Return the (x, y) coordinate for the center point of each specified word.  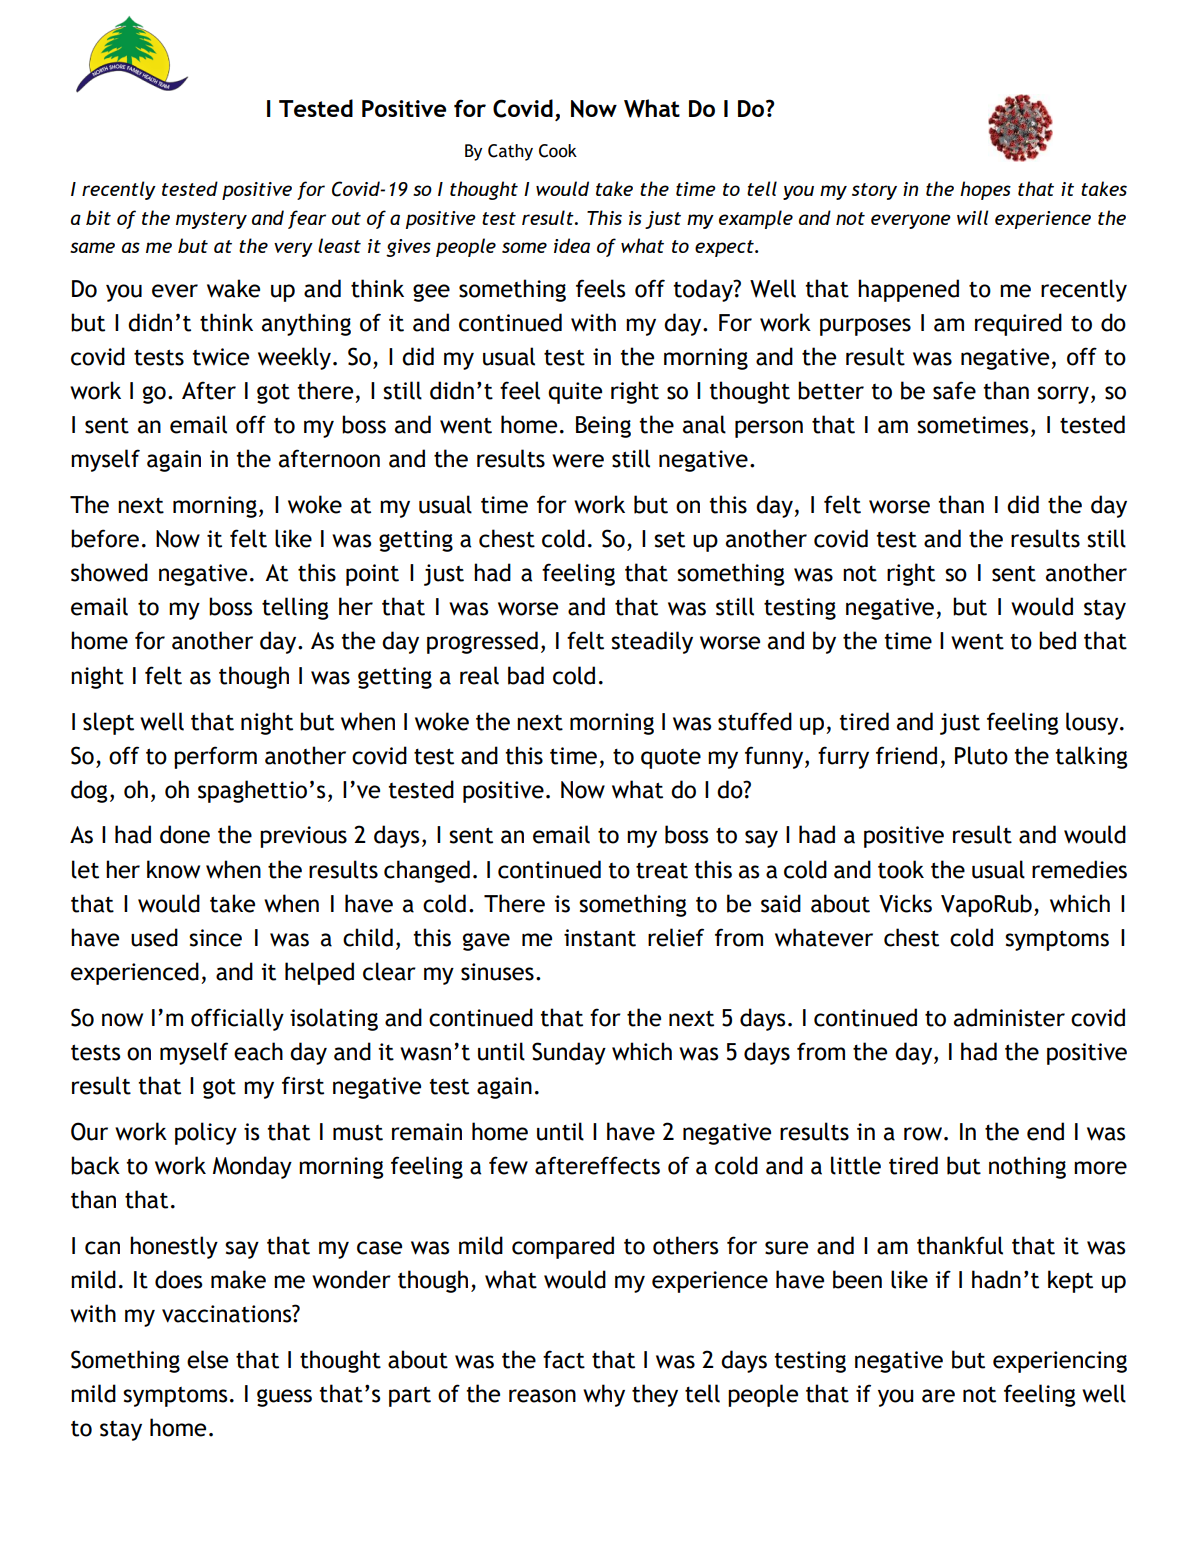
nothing (1027, 1167)
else (207, 1359)
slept (108, 723)
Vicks (905, 903)
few (508, 1165)
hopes (985, 190)
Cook (558, 151)
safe (954, 390)
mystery (211, 220)
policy (206, 1133)
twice (220, 357)
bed (1057, 640)
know (173, 869)
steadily (652, 642)
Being (603, 427)
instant (600, 938)
